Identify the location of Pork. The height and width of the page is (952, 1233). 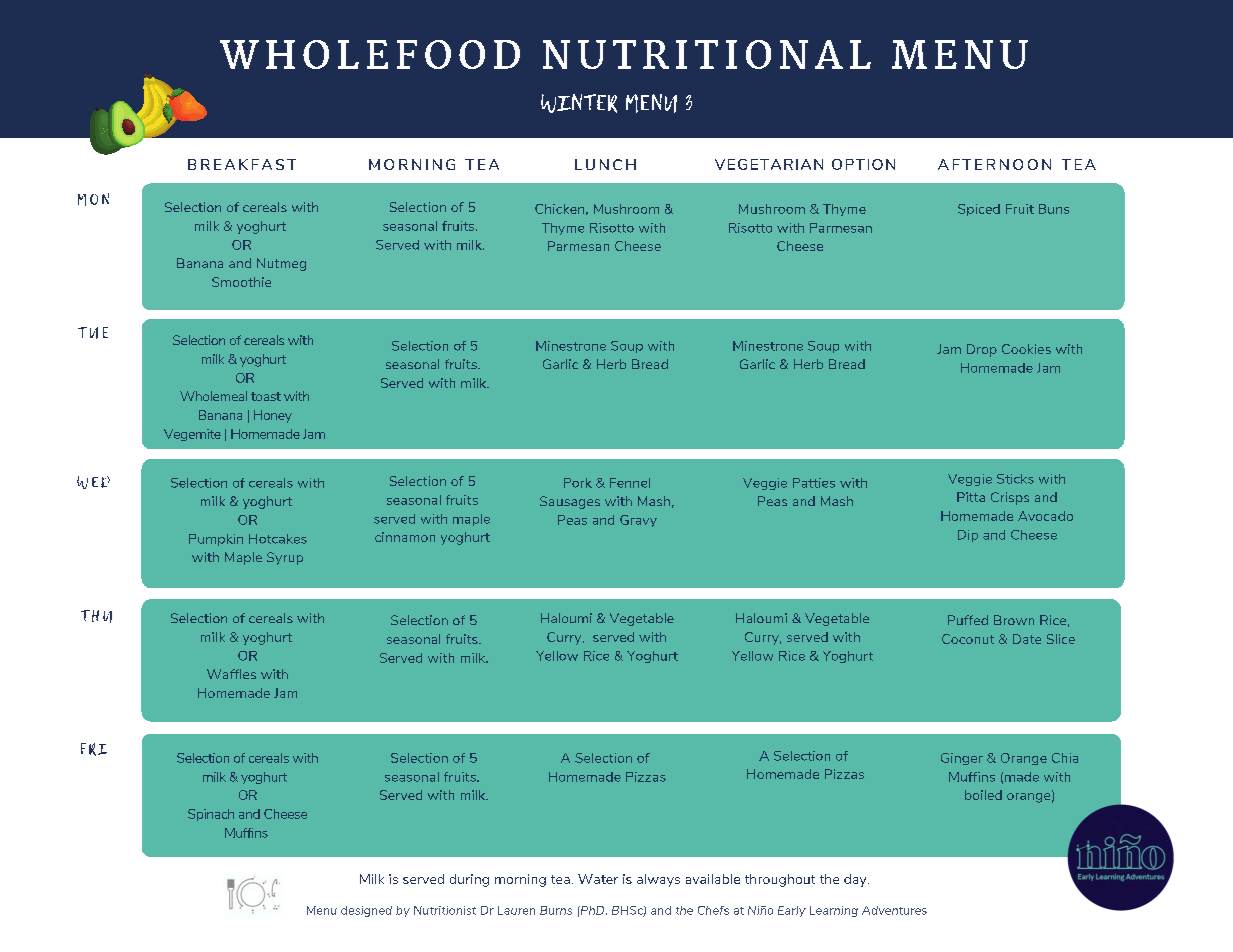
(578, 483).
